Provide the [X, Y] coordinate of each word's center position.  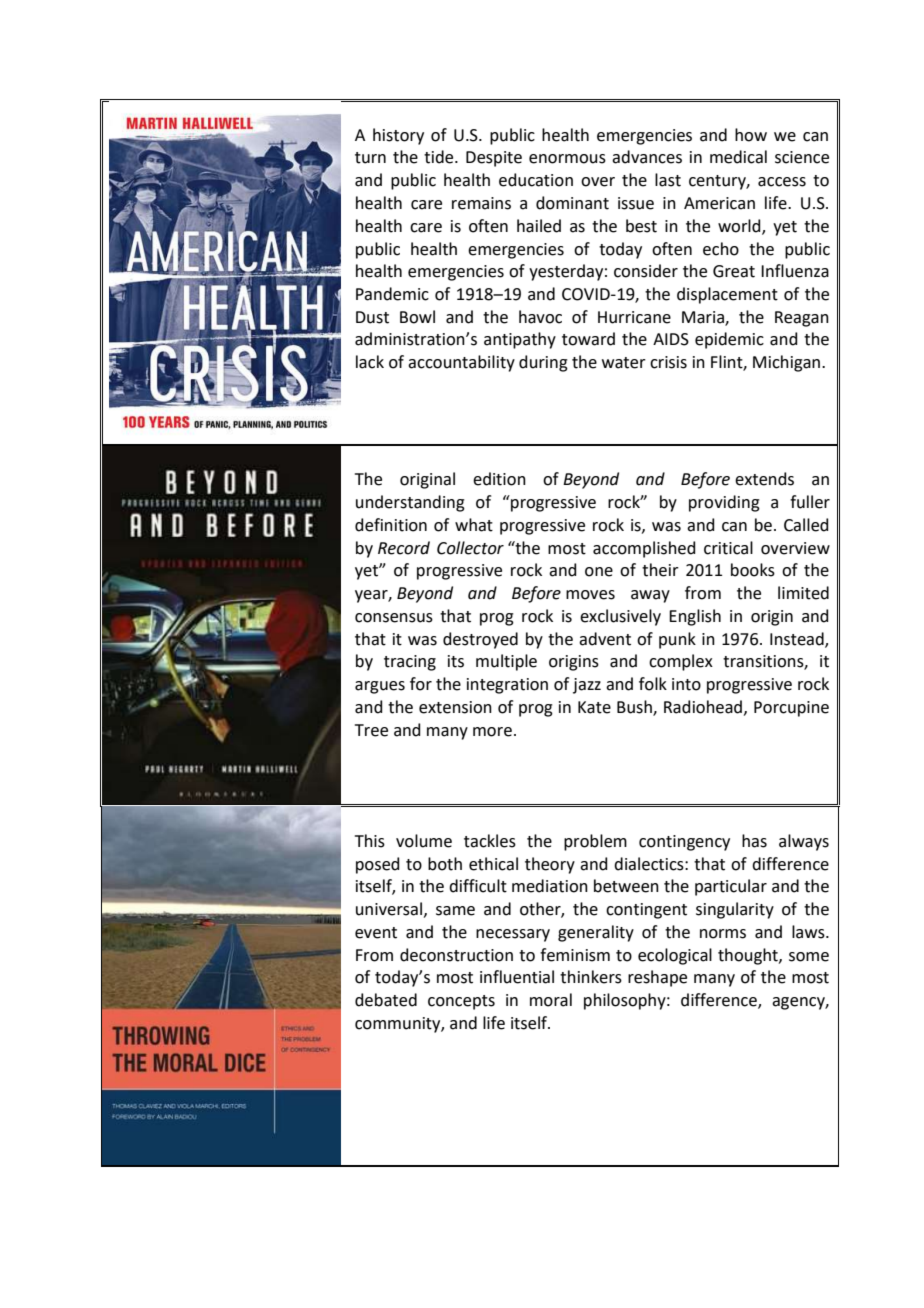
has [754, 841]
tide [440, 157]
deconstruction [456, 955]
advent [605, 639]
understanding [410, 503]
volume [424, 841]
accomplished [644, 549]
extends [764, 479]
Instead [798, 639]
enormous [567, 159]
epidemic [729, 340]
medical [738, 157]
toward [588, 339]
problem [595, 842]
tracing [410, 663]
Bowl [417, 317]
